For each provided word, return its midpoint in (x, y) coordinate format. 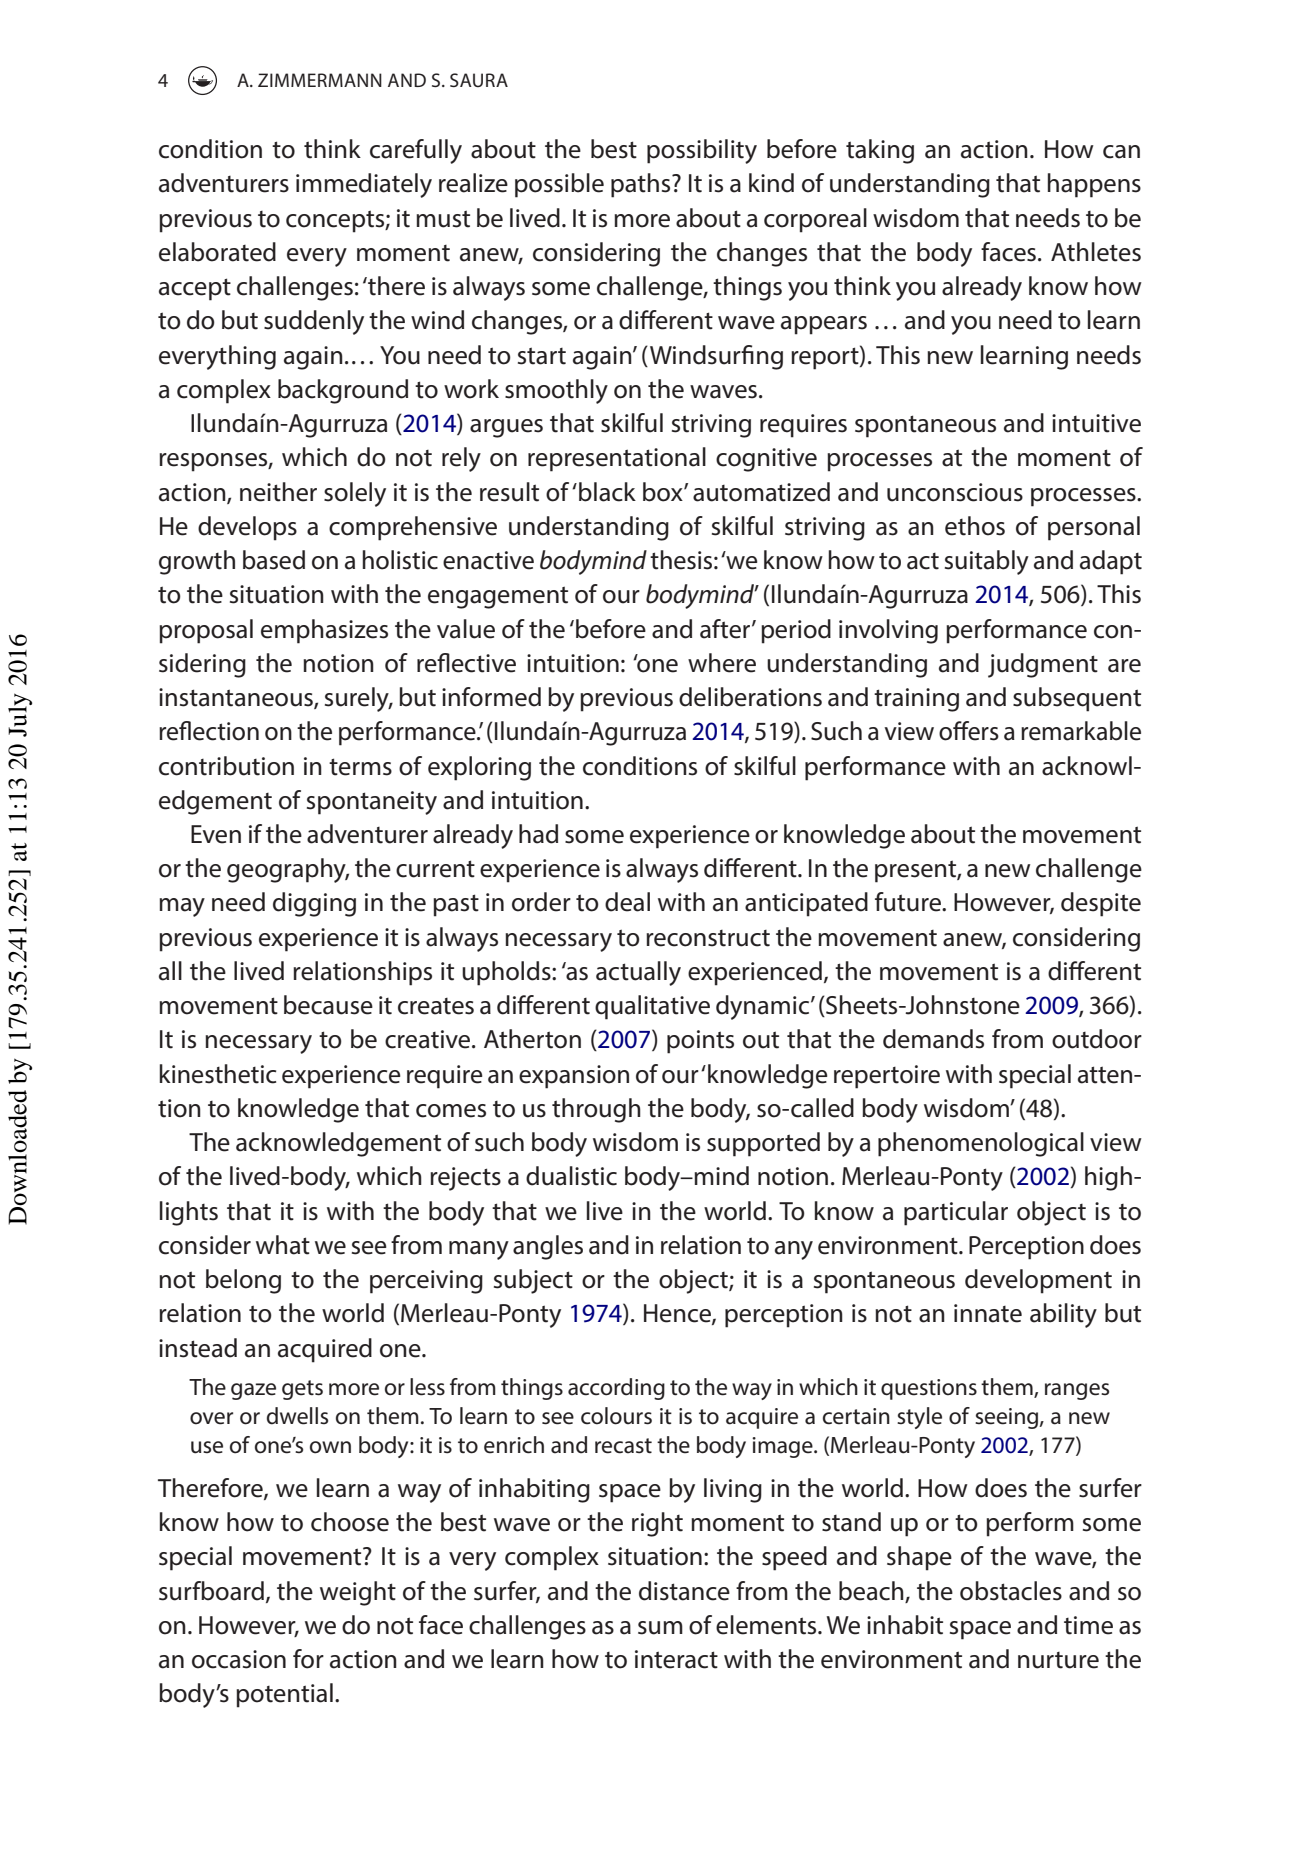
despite (1101, 904)
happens (1094, 185)
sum (660, 1628)
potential (284, 1695)
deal (627, 902)
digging (314, 904)
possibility (702, 151)
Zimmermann (320, 80)
